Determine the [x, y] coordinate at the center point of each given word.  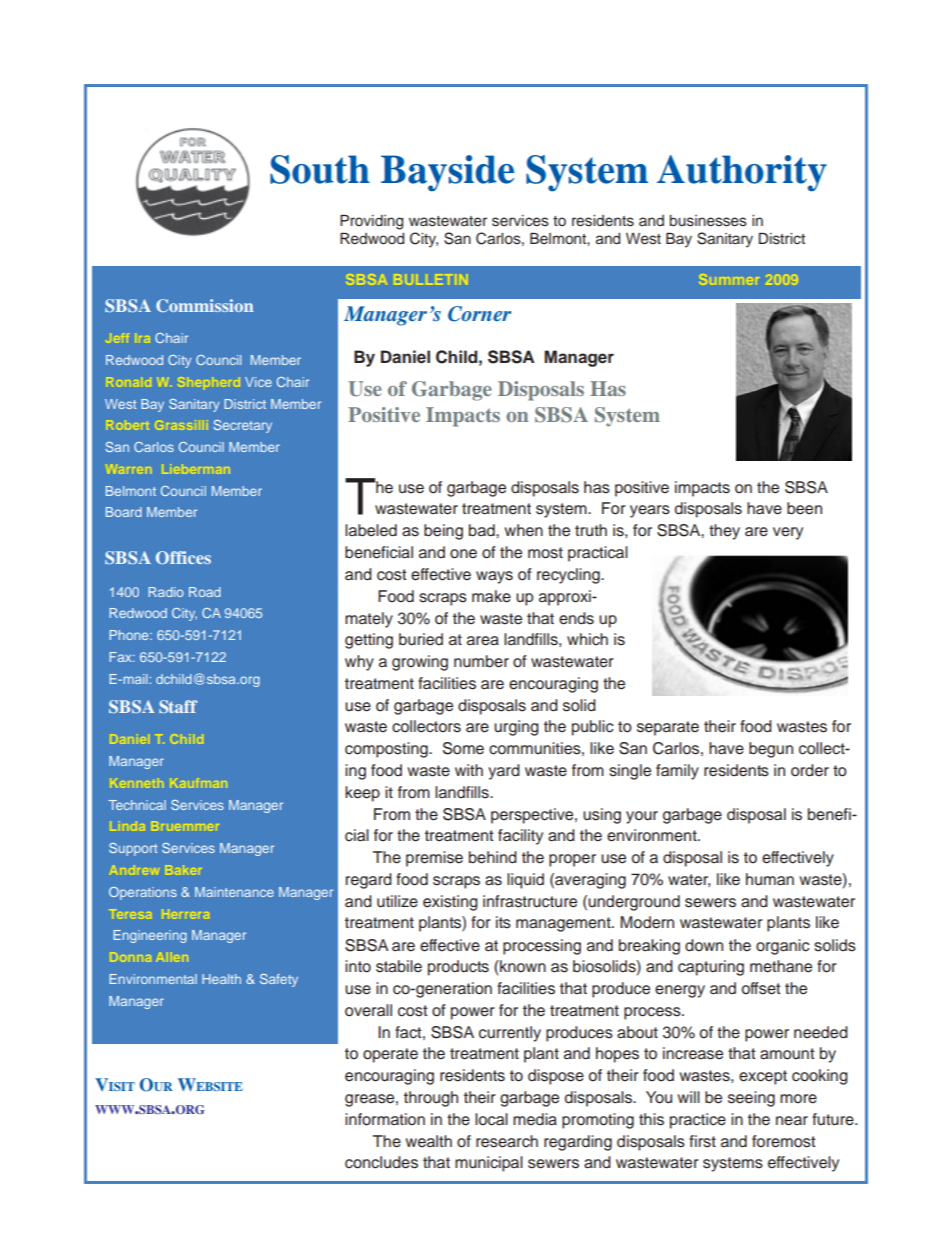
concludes [381, 1162]
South [320, 169]
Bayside [447, 173]
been [804, 508]
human [770, 879]
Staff [178, 706]
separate [668, 728]
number [481, 661]
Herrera [186, 914]
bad [483, 530]
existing [450, 903]
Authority [742, 173]
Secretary [242, 426]
